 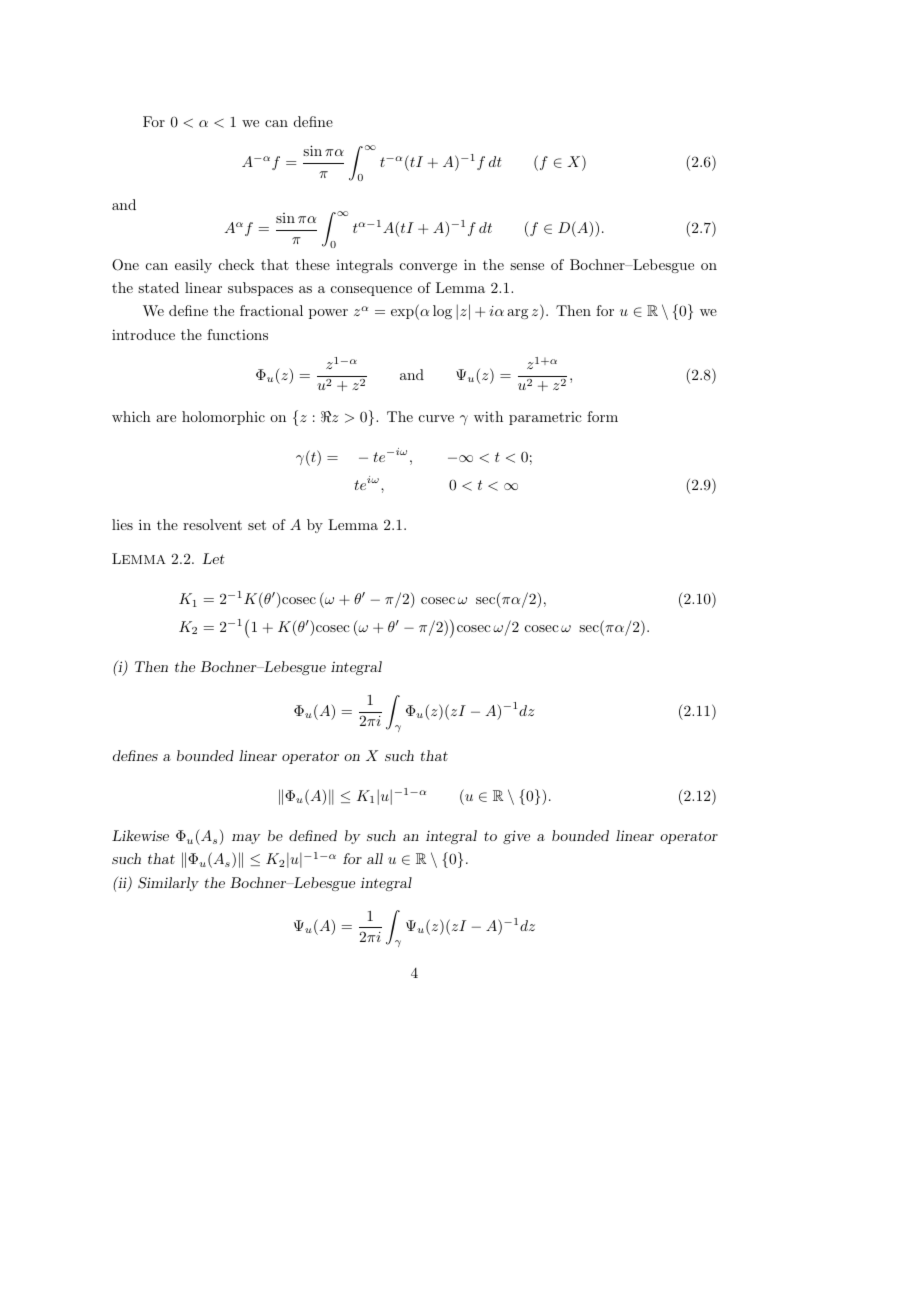 I want to click on all, so click(x=375, y=858).
